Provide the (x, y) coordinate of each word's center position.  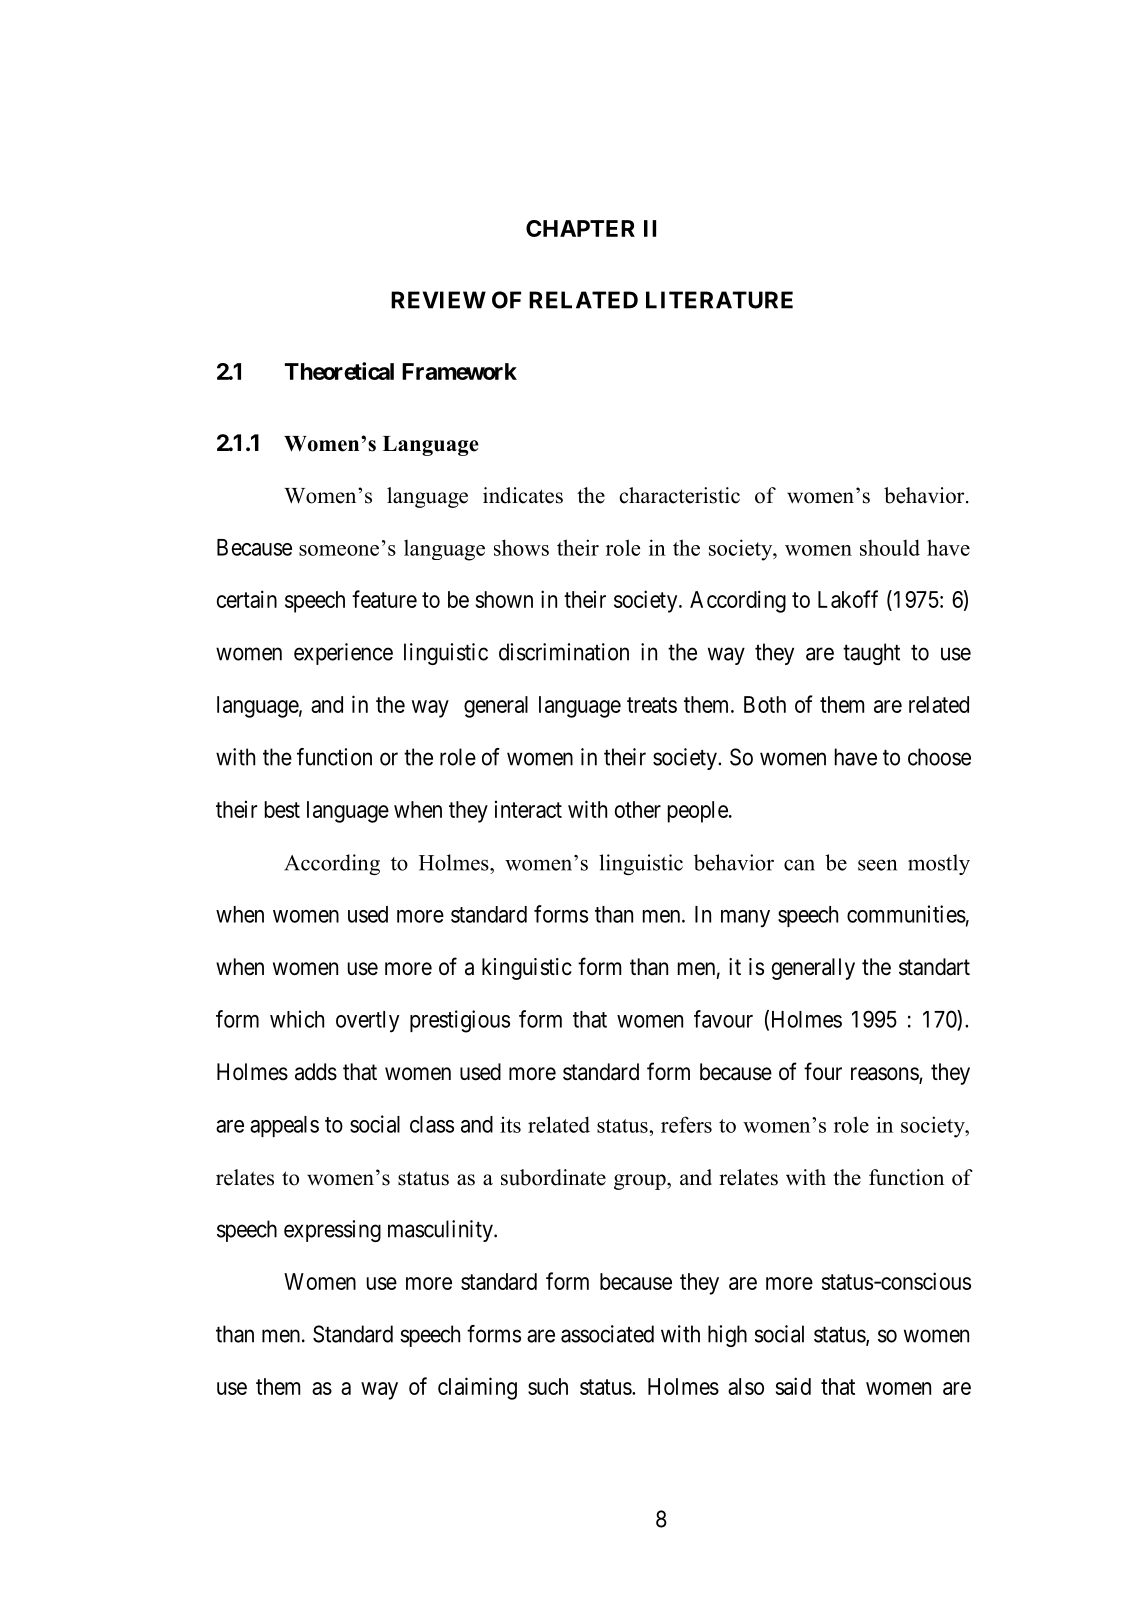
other (638, 809)
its (510, 1124)
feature (384, 599)
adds (316, 1072)
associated (607, 1334)
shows (521, 547)
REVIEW (438, 300)
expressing (332, 1231)
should (890, 547)
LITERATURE (719, 300)
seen (877, 865)
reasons (885, 1075)
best (282, 809)
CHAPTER (580, 228)
